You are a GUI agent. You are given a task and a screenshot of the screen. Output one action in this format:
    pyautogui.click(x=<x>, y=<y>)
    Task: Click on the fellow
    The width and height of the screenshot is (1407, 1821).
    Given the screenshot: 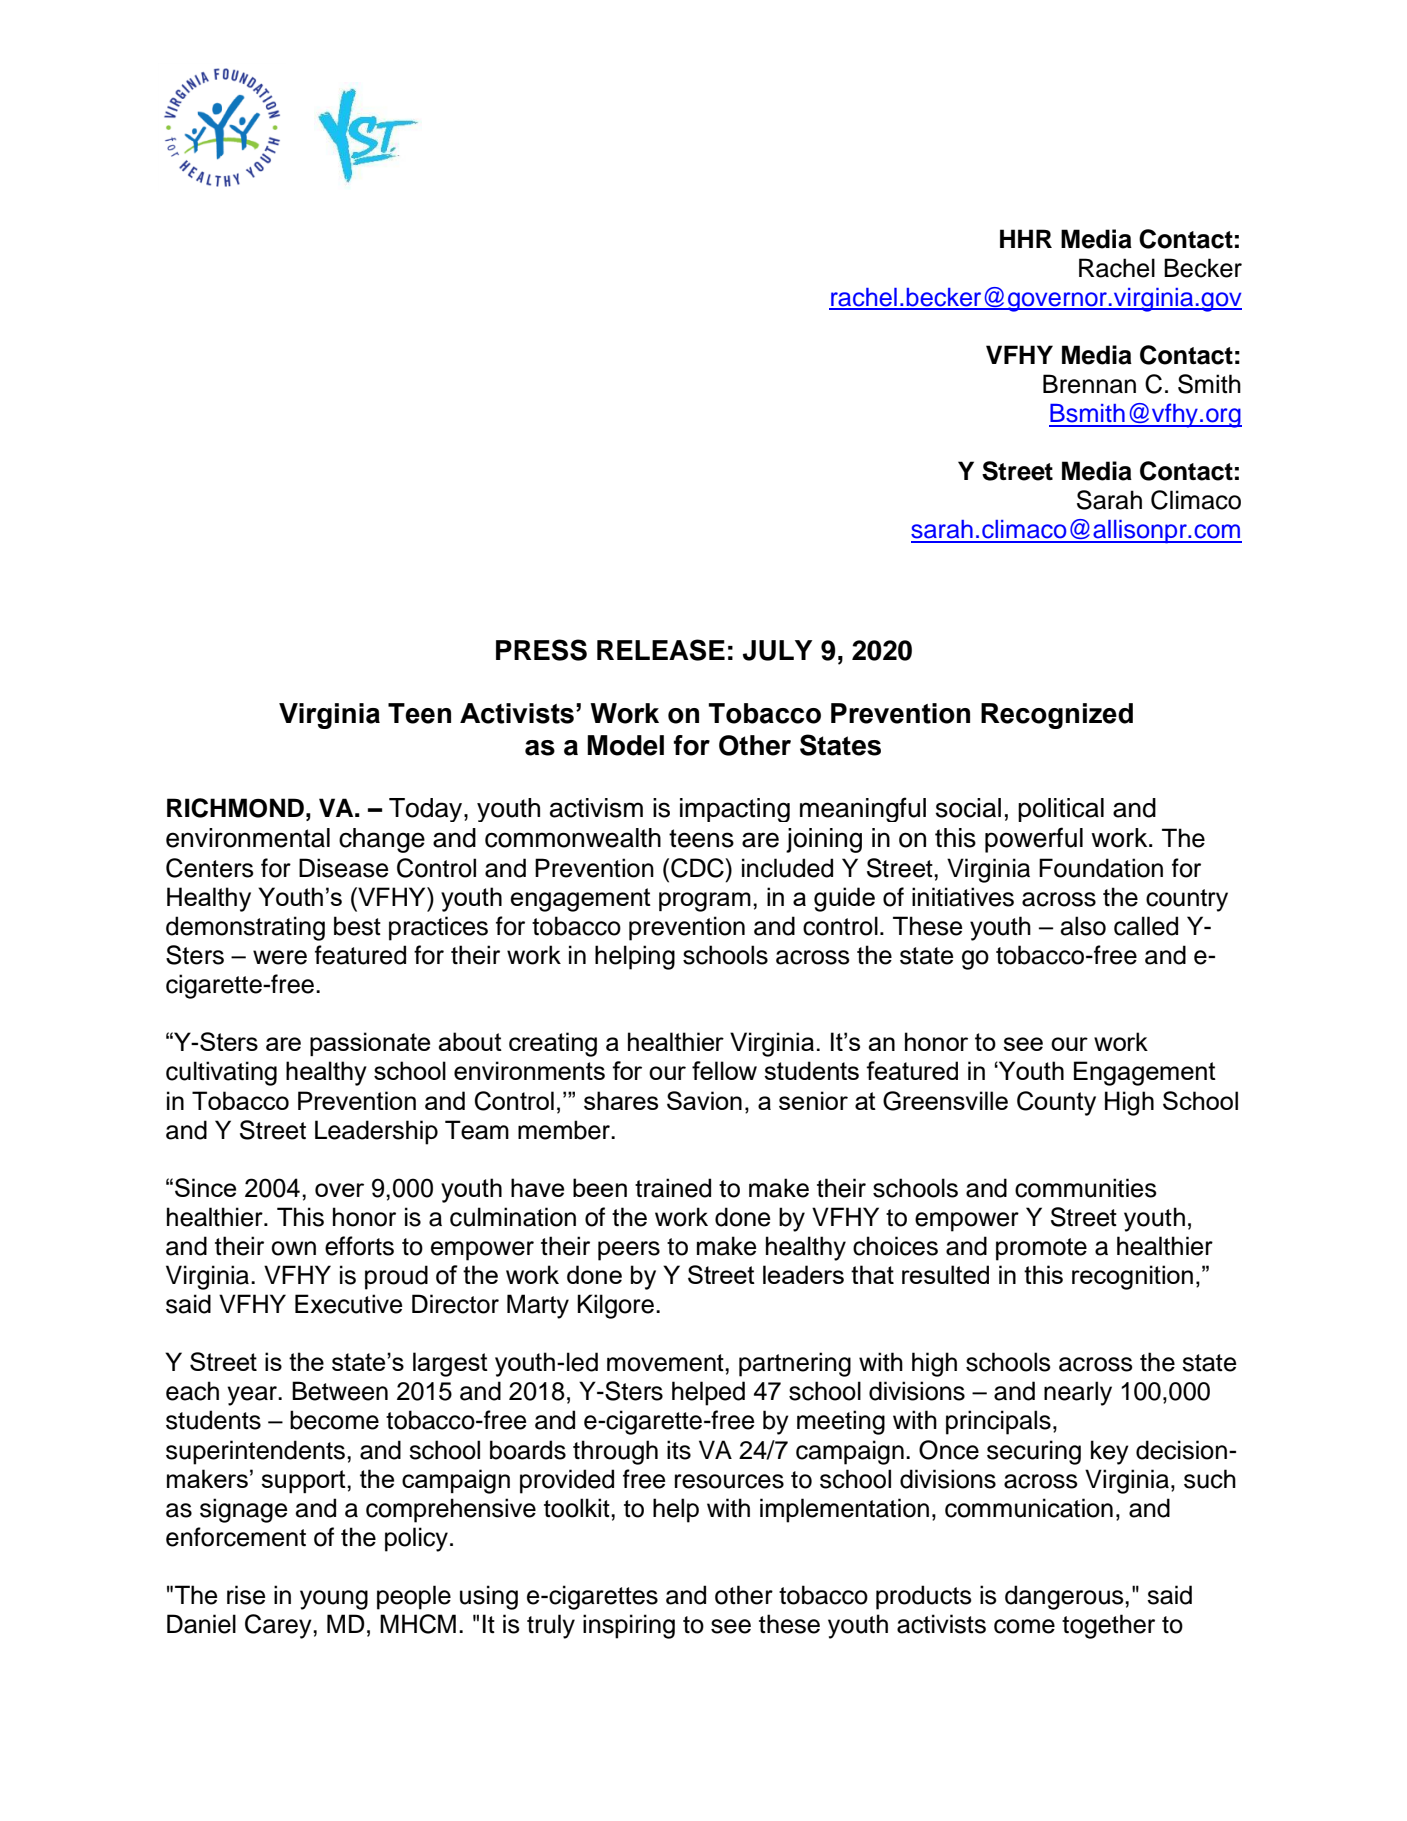 What is the action you would take?
    pyautogui.click(x=724, y=1070)
